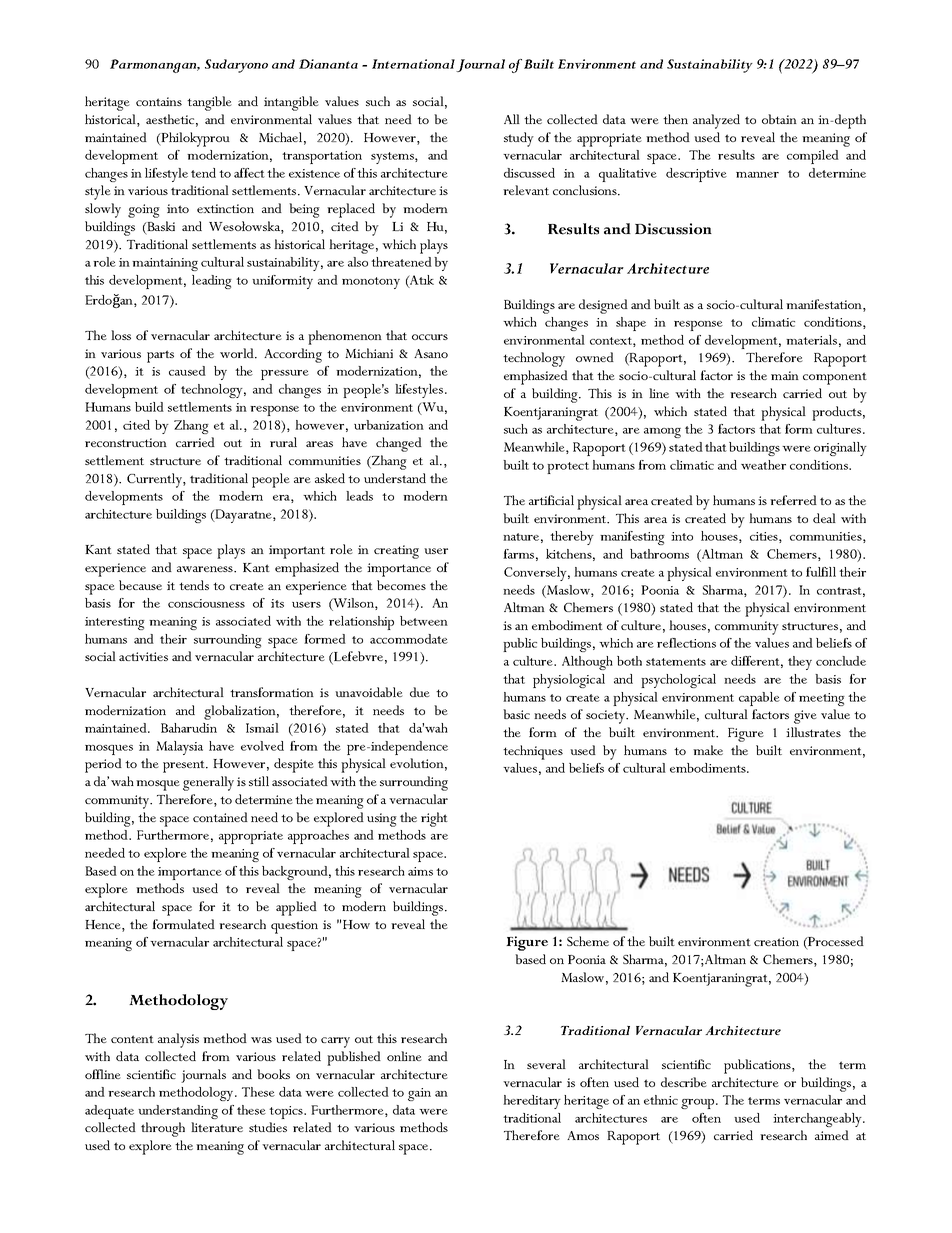 The height and width of the image is (1233, 952). I want to click on right, so click(434, 819).
